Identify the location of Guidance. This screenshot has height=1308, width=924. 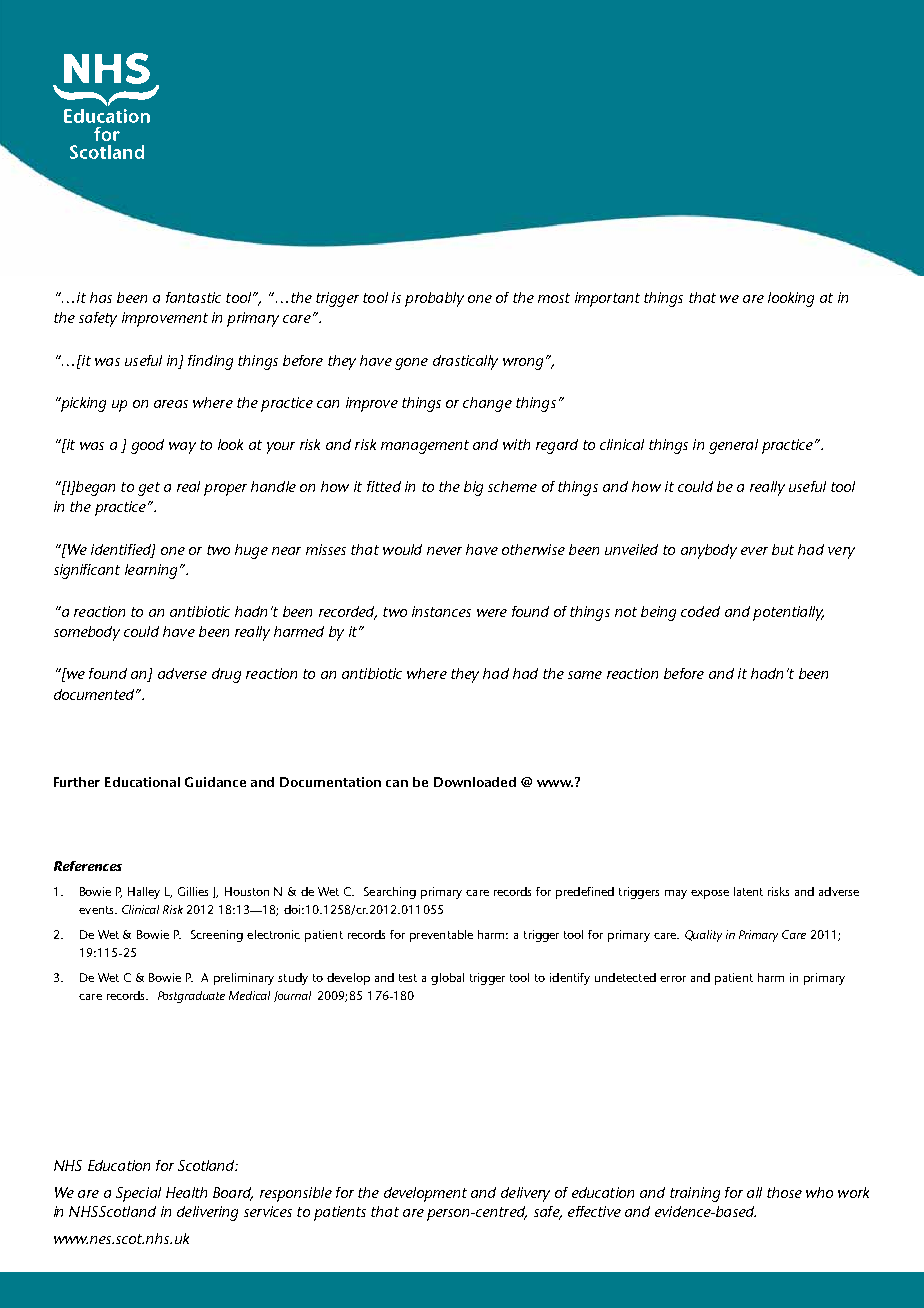
(215, 782).
